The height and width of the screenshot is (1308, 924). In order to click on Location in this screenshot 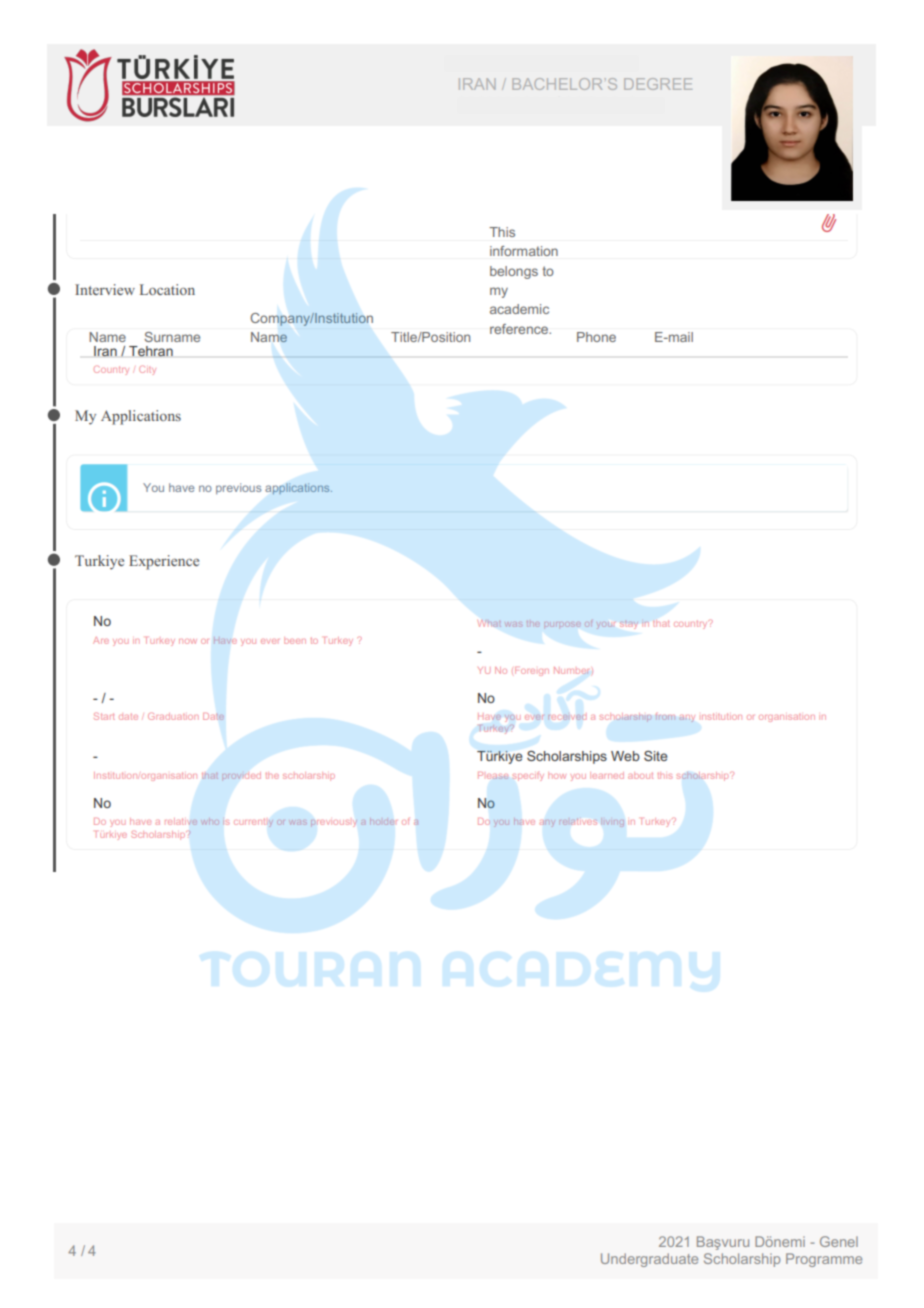, I will do `click(167, 289)`.
